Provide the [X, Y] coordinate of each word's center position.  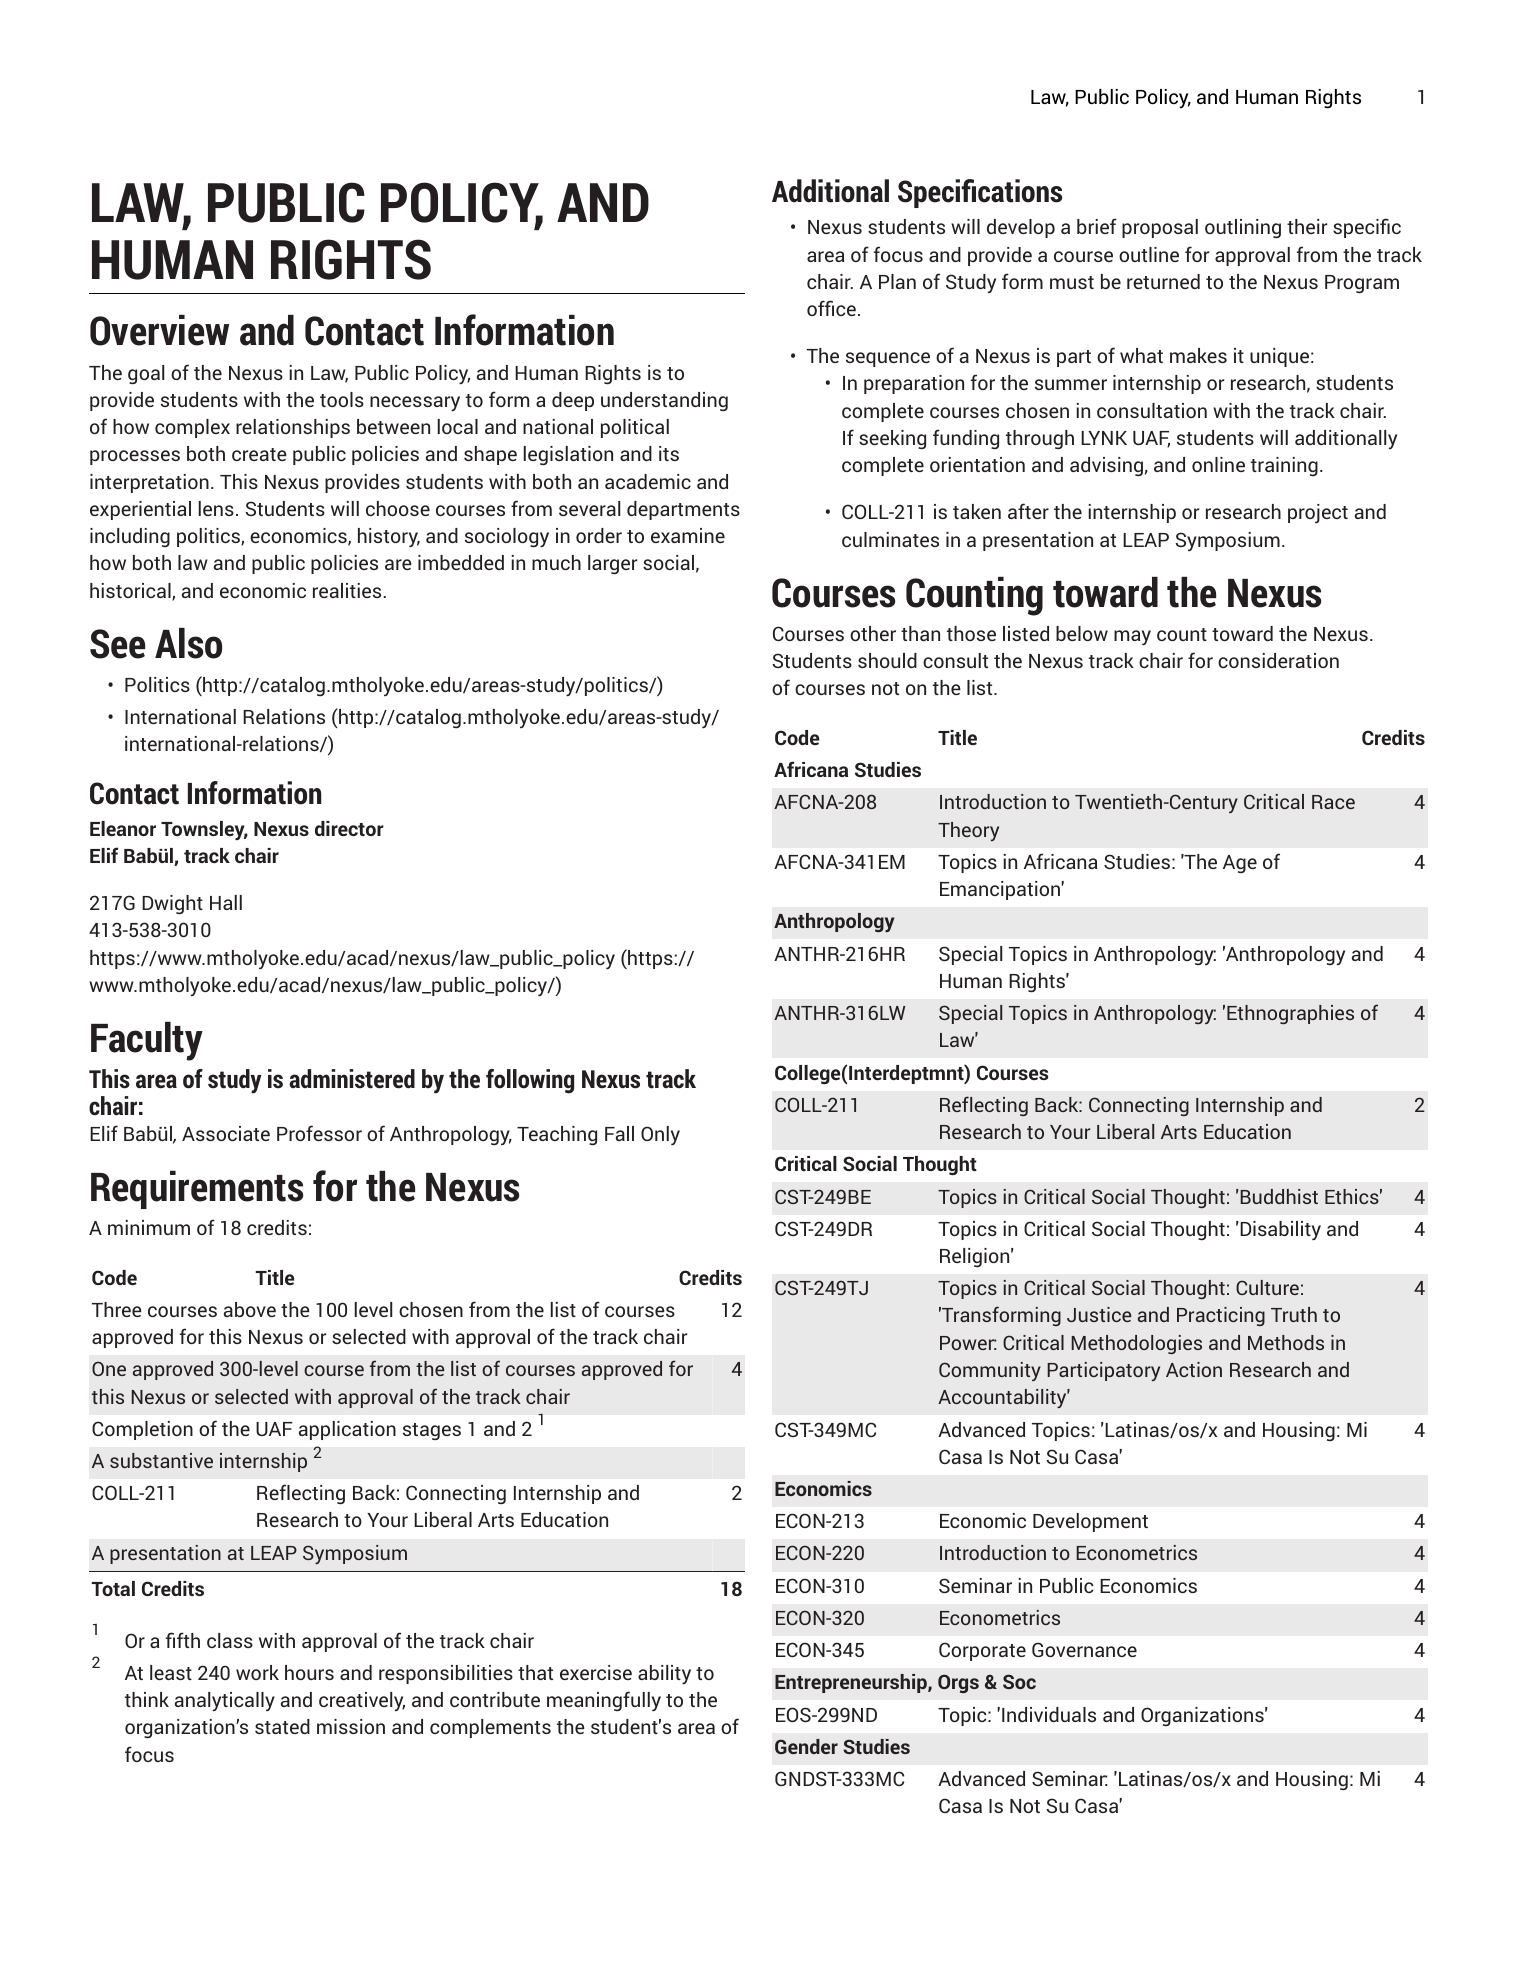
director [349, 828]
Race [1333, 802]
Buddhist [1279, 1196]
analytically [225, 1701]
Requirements [197, 1190]
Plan [897, 281]
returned [1163, 281]
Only [660, 1135]
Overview [159, 330]
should [887, 660]
